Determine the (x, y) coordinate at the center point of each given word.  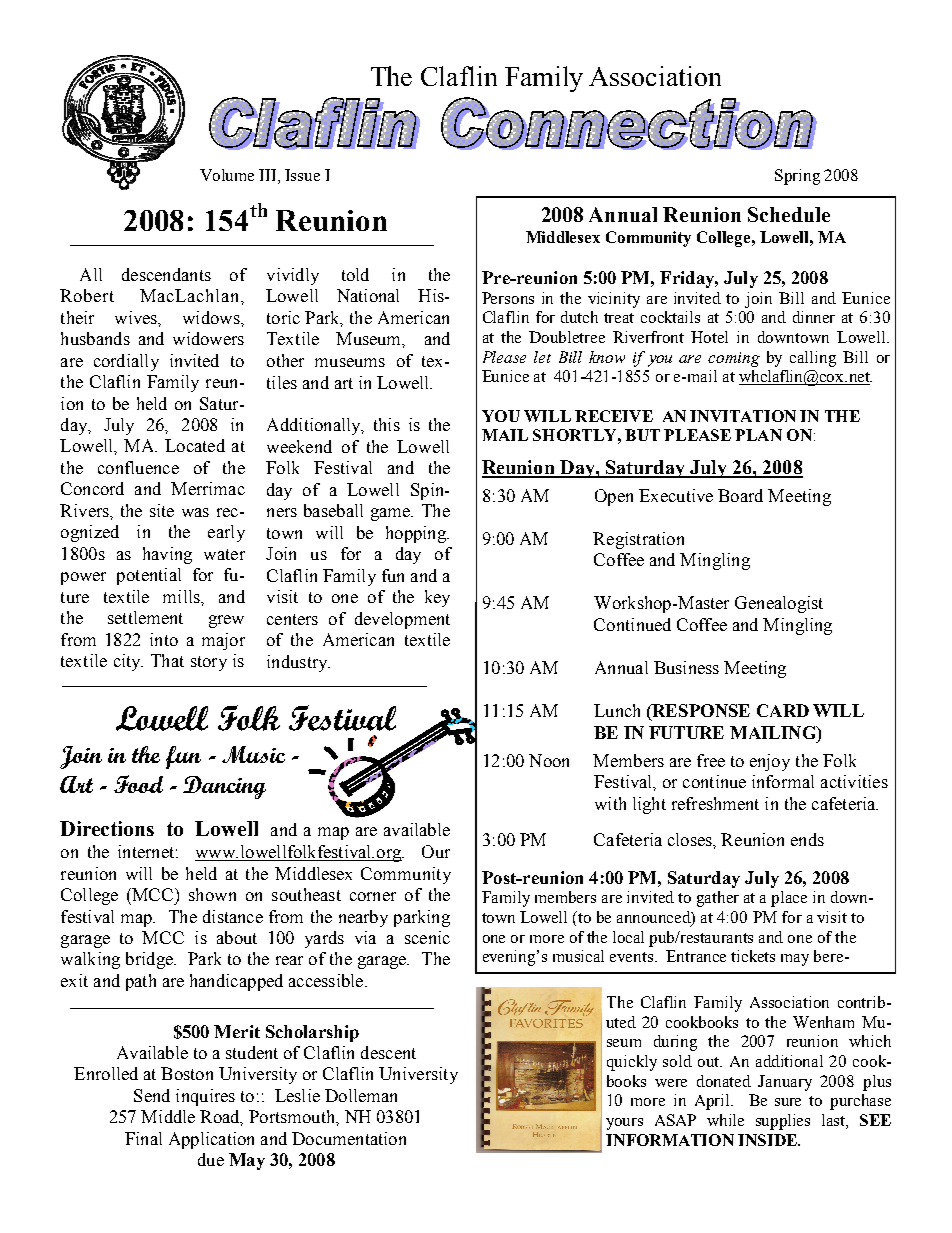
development (402, 620)
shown (212, 894)
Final (143, 1138)
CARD (783, 710)
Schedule (789, 214)
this (387, 424)
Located (195, 445)
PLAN (758, 435)
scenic (427, 937)
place (789, 899)
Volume (227, 175)
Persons (508, 298)
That (167, 660)
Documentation (349, 1138)
